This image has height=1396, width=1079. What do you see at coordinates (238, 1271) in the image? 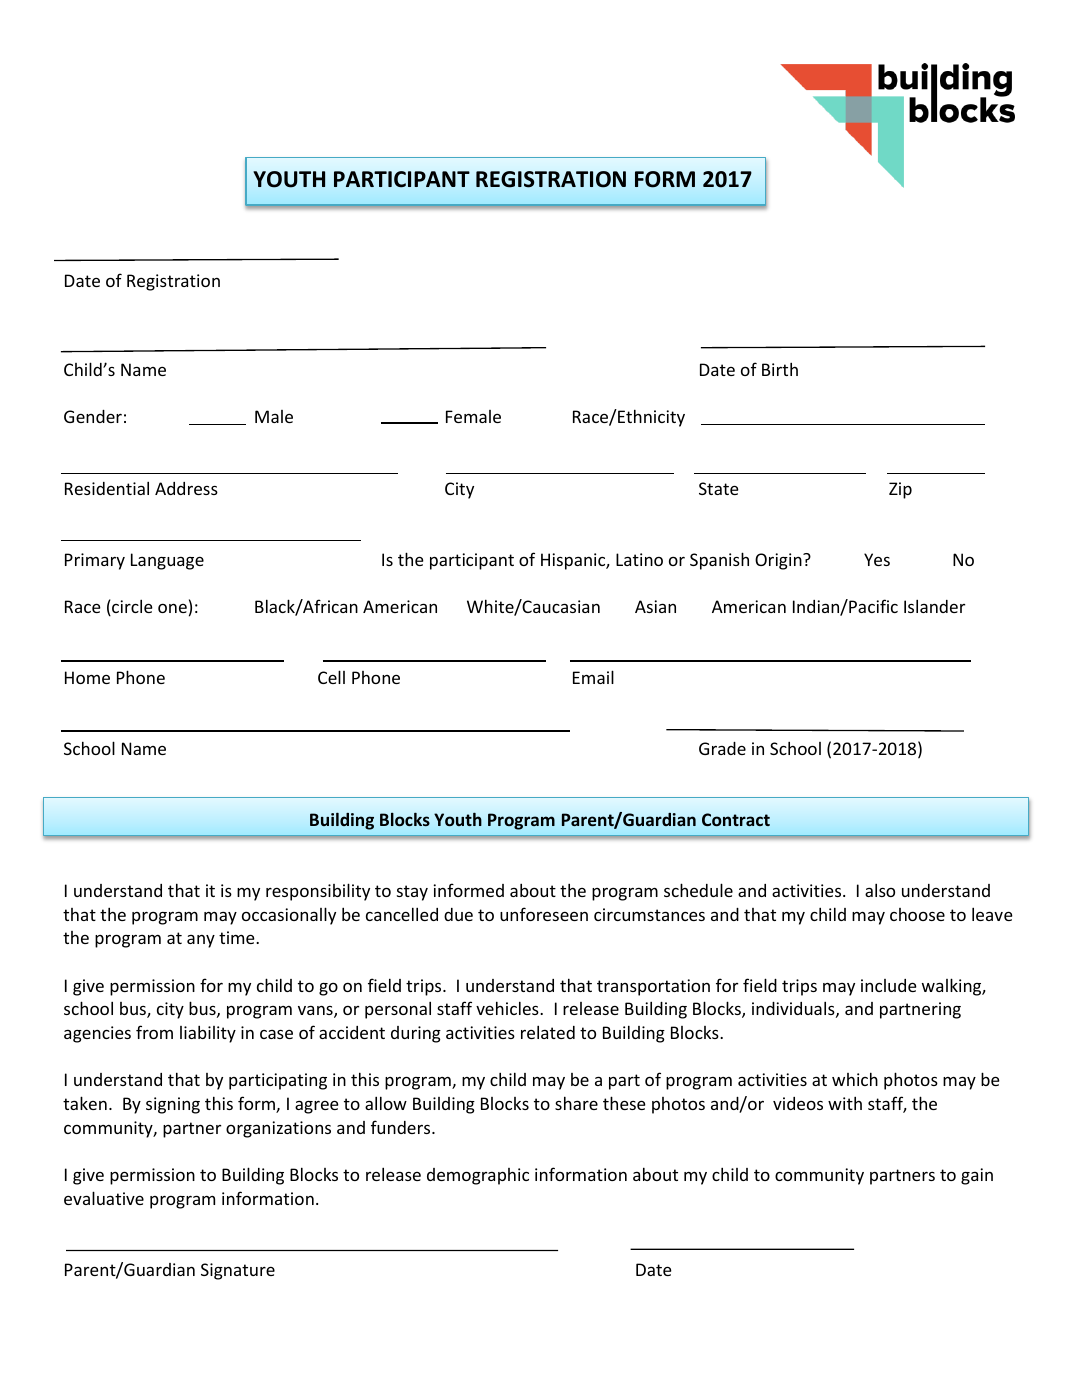
I see `Signature` at bounding box center [238, 1271].
